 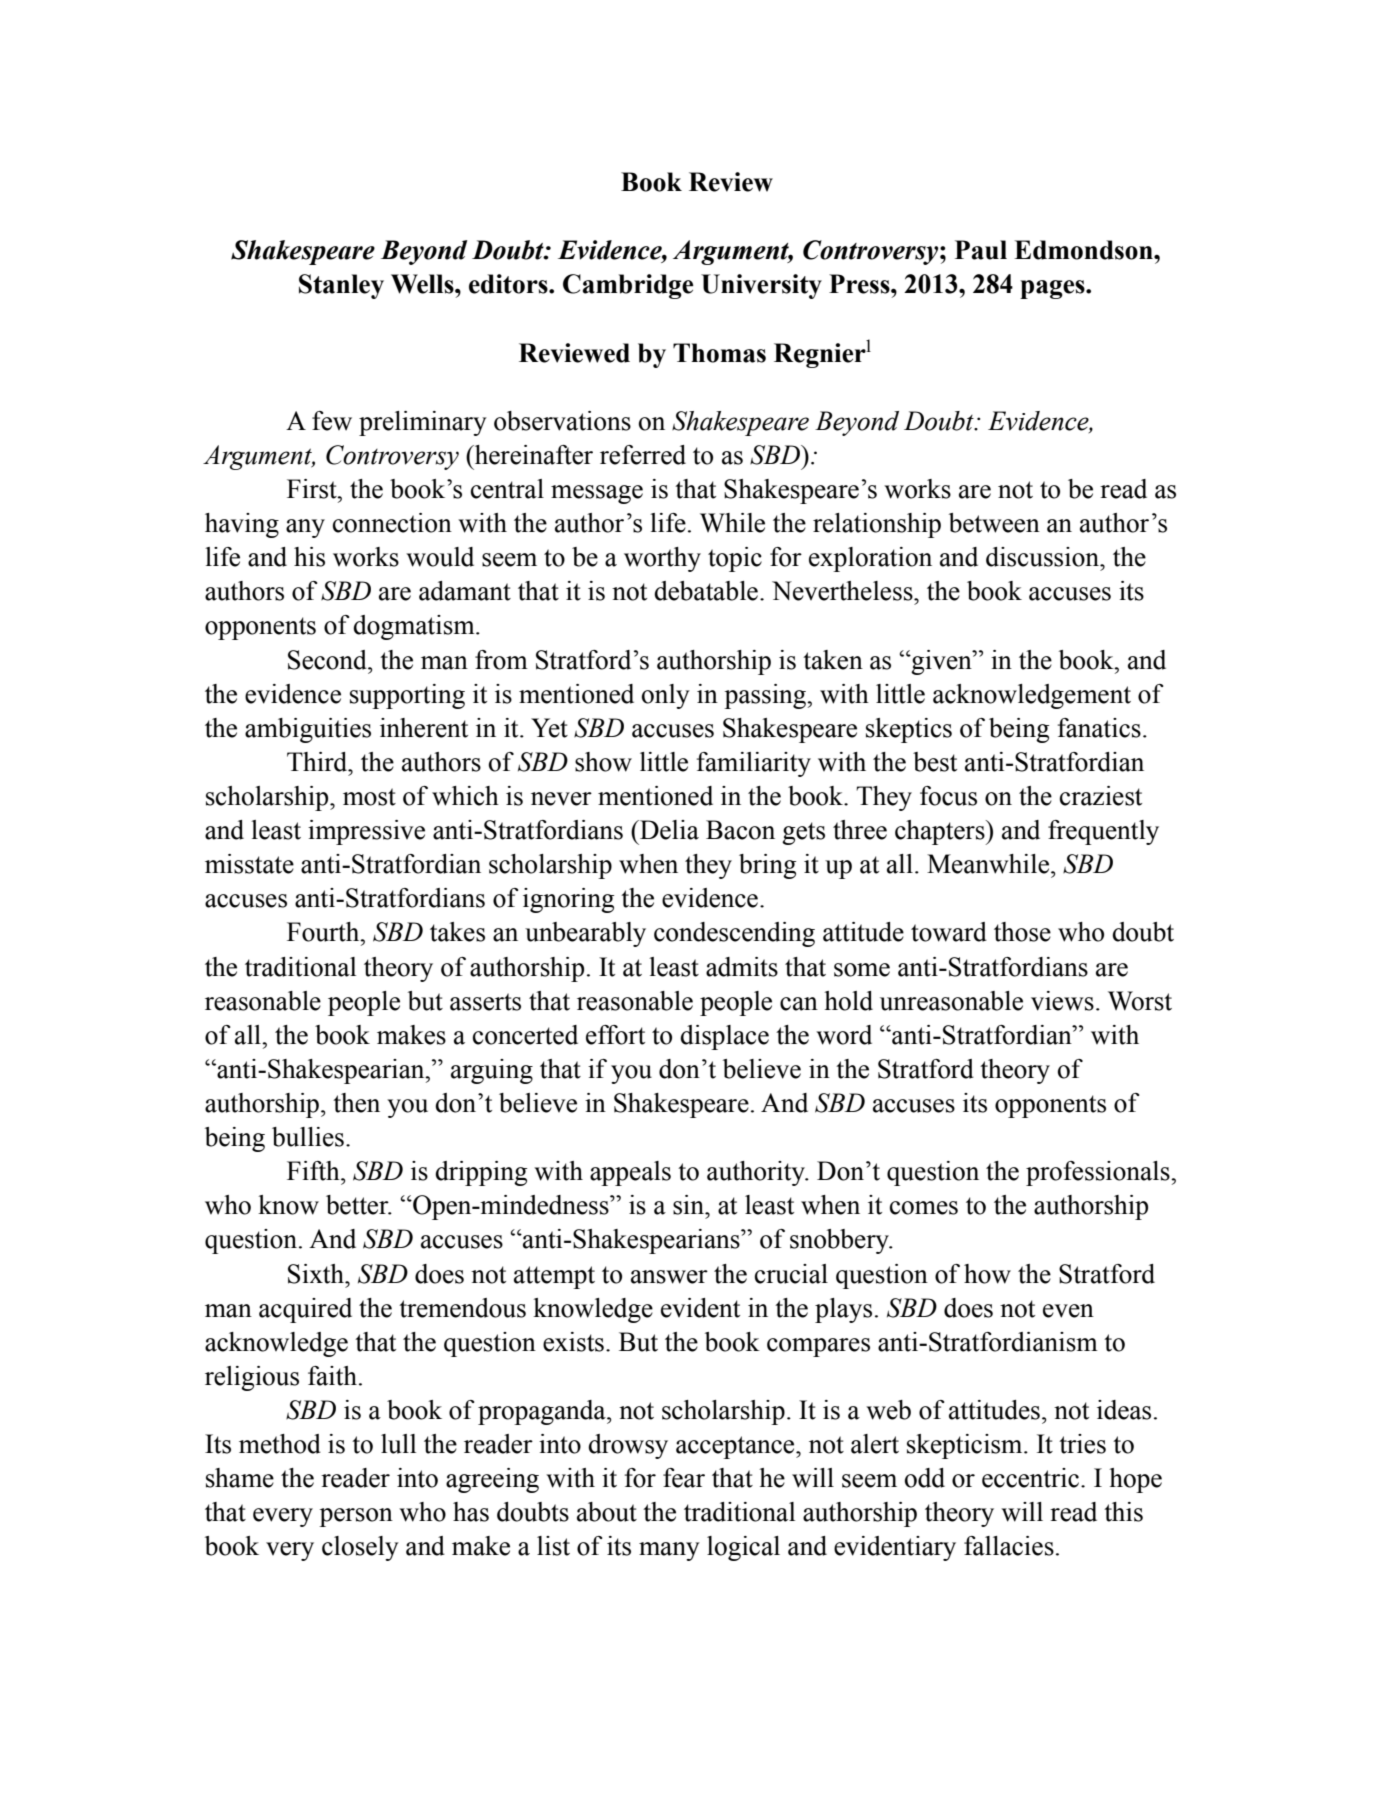 What do you see at coordinates (341, 286) in the document?
I see `Stanley` at bounding box center [341, 286].
